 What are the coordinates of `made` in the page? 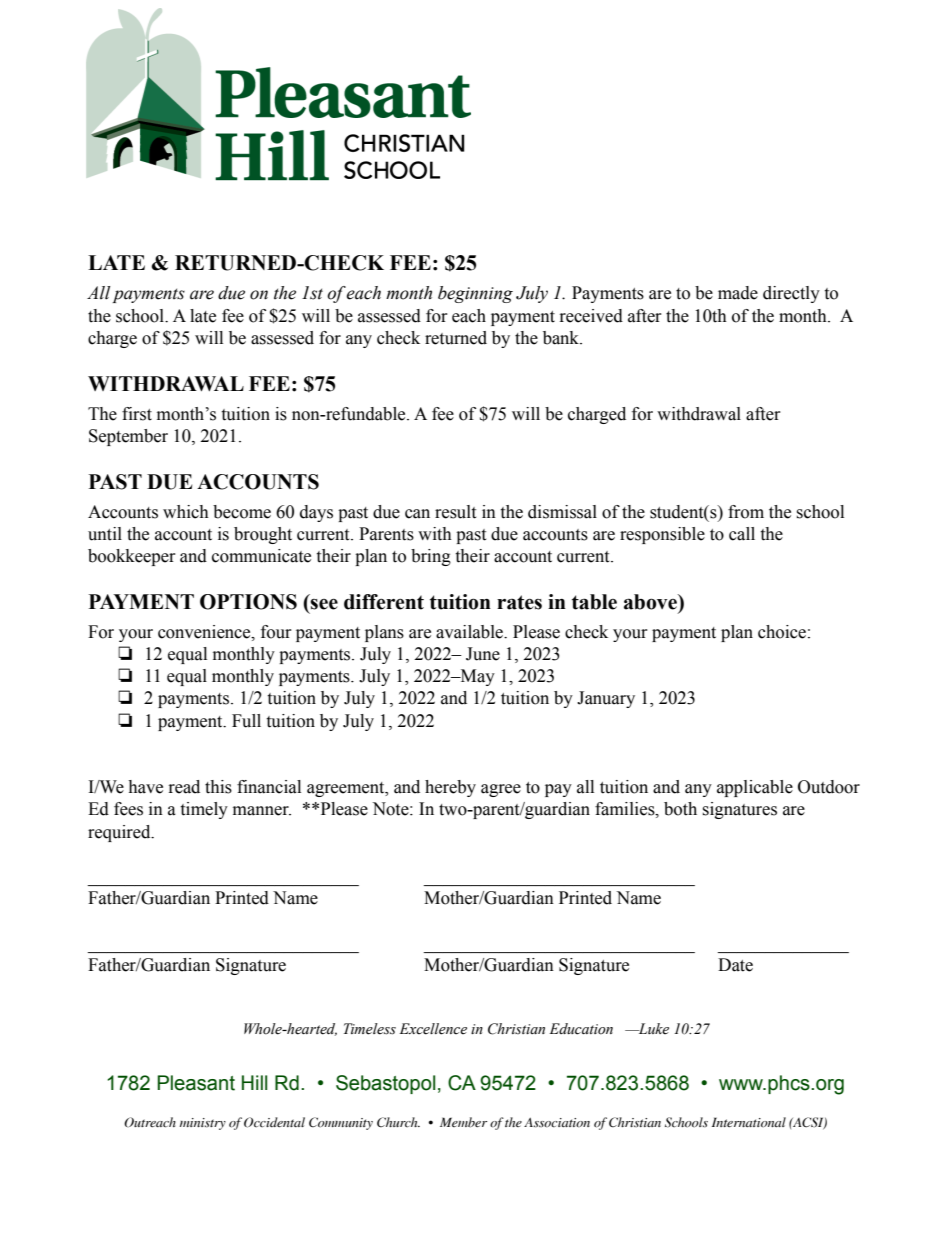 It's located at (738, 293).
